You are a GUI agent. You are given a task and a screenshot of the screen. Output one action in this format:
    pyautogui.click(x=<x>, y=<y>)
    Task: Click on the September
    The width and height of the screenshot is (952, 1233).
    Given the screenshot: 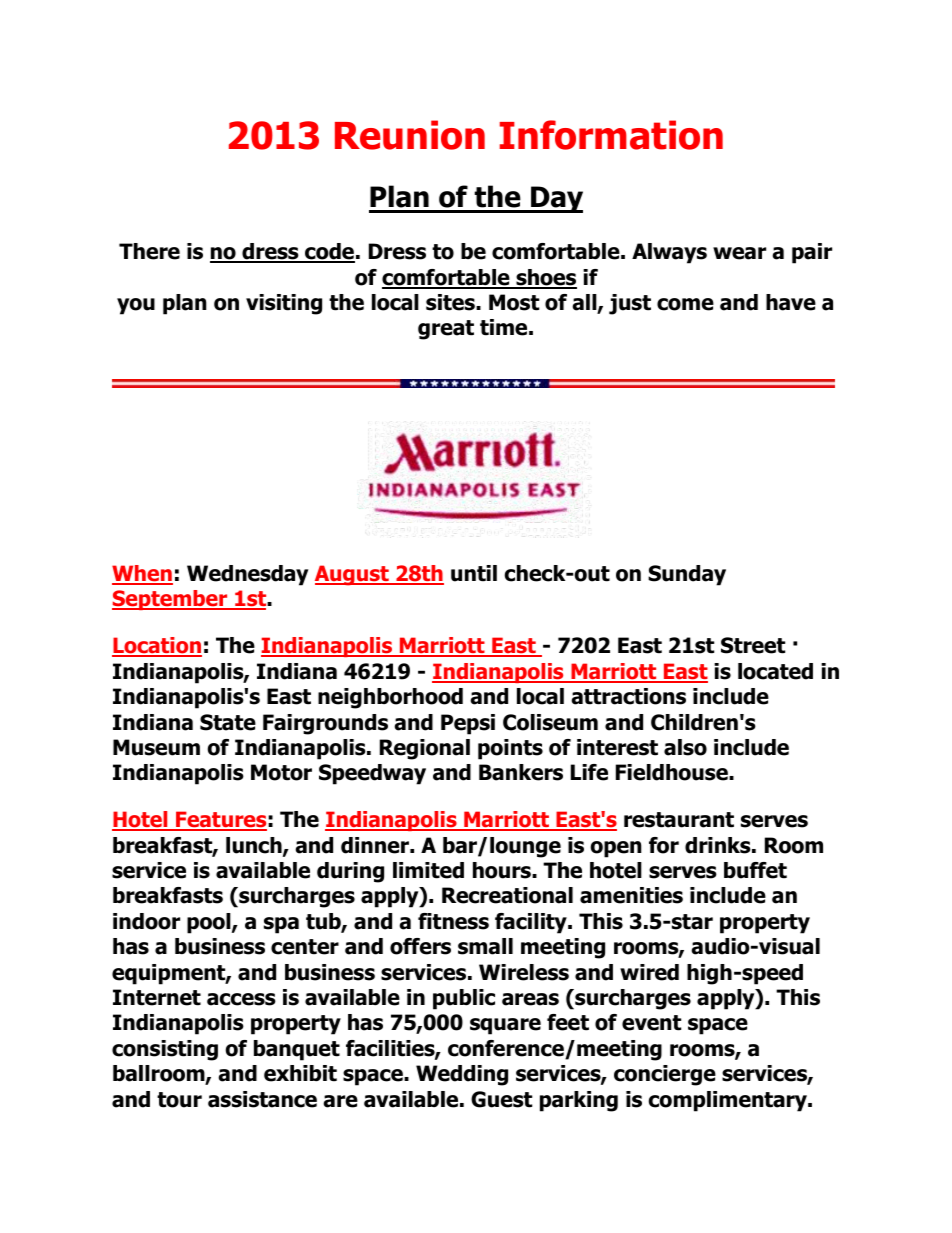 What is the action you would take?
    pyautogui.click(x=171, y=600)
